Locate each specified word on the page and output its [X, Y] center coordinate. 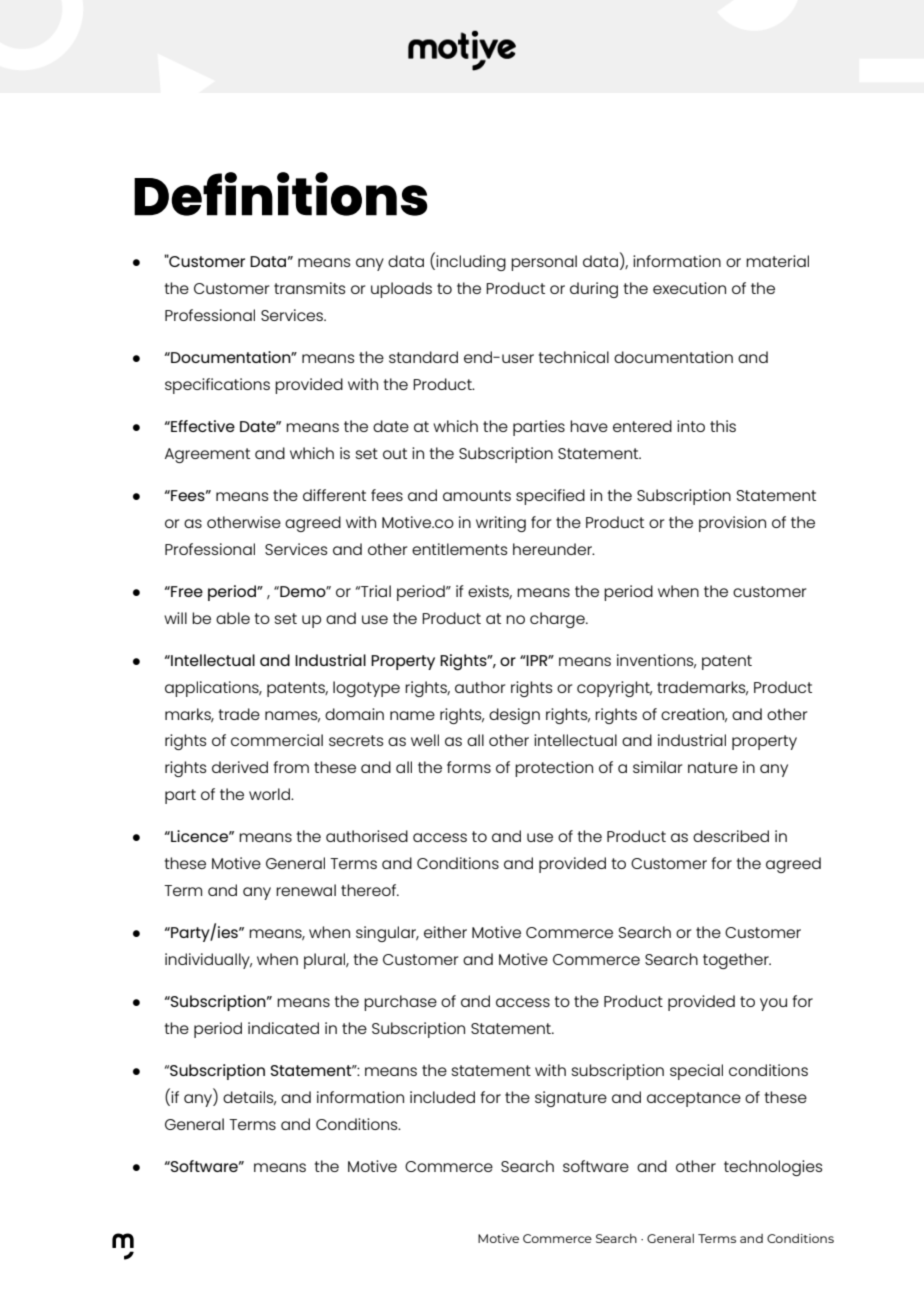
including [470, 262]
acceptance [694, 1099]
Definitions [280, 194]
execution [689, 288]
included [442, 1097]
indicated [283, 1028]
